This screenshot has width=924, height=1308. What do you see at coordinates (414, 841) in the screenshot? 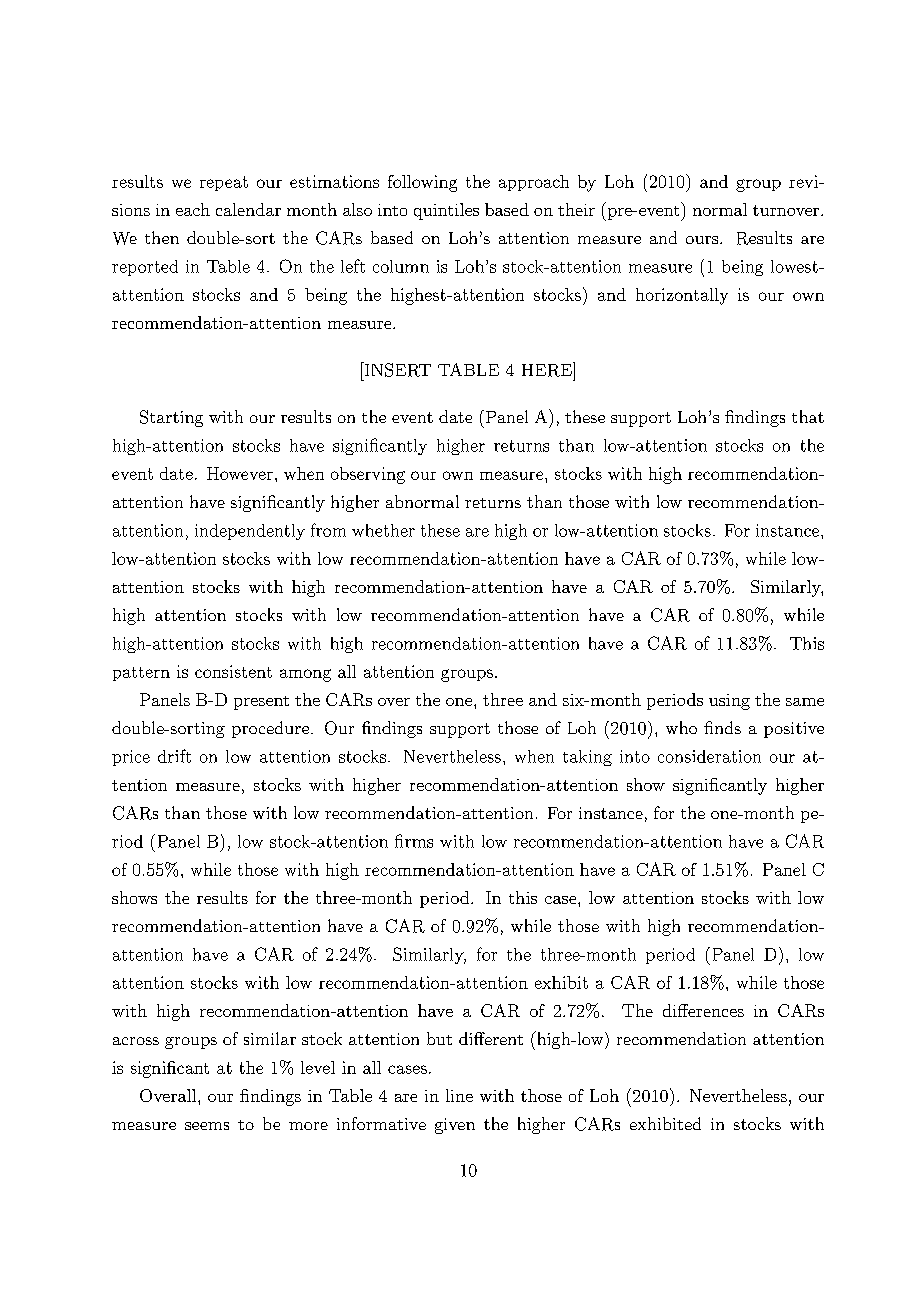
I see `firms` at bounding box center [414, 841].
